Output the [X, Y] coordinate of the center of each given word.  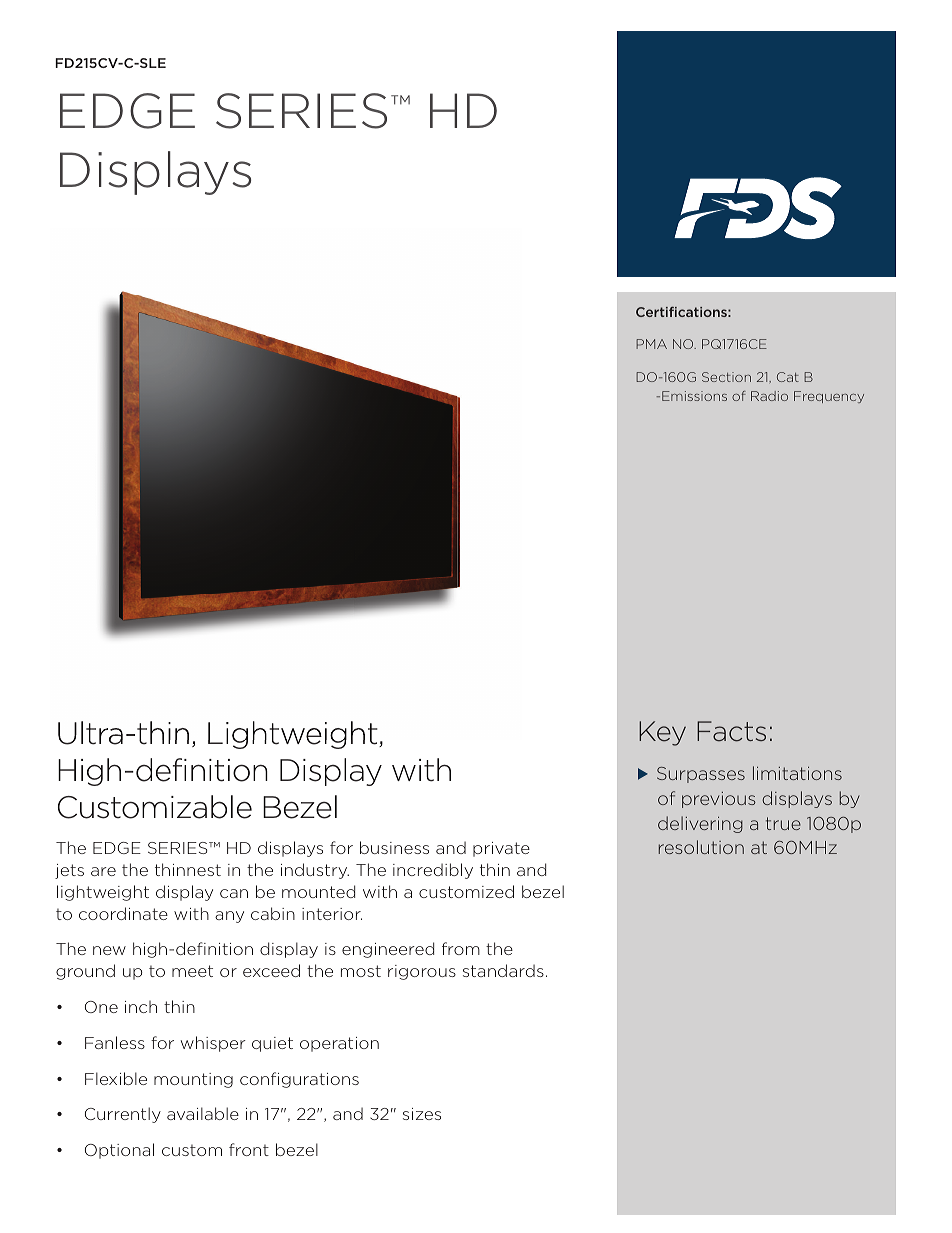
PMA [651, 344]
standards [503, 970]
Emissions [694, 396]
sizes [422, 1114]
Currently [123, 1115]
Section [726, 377]
